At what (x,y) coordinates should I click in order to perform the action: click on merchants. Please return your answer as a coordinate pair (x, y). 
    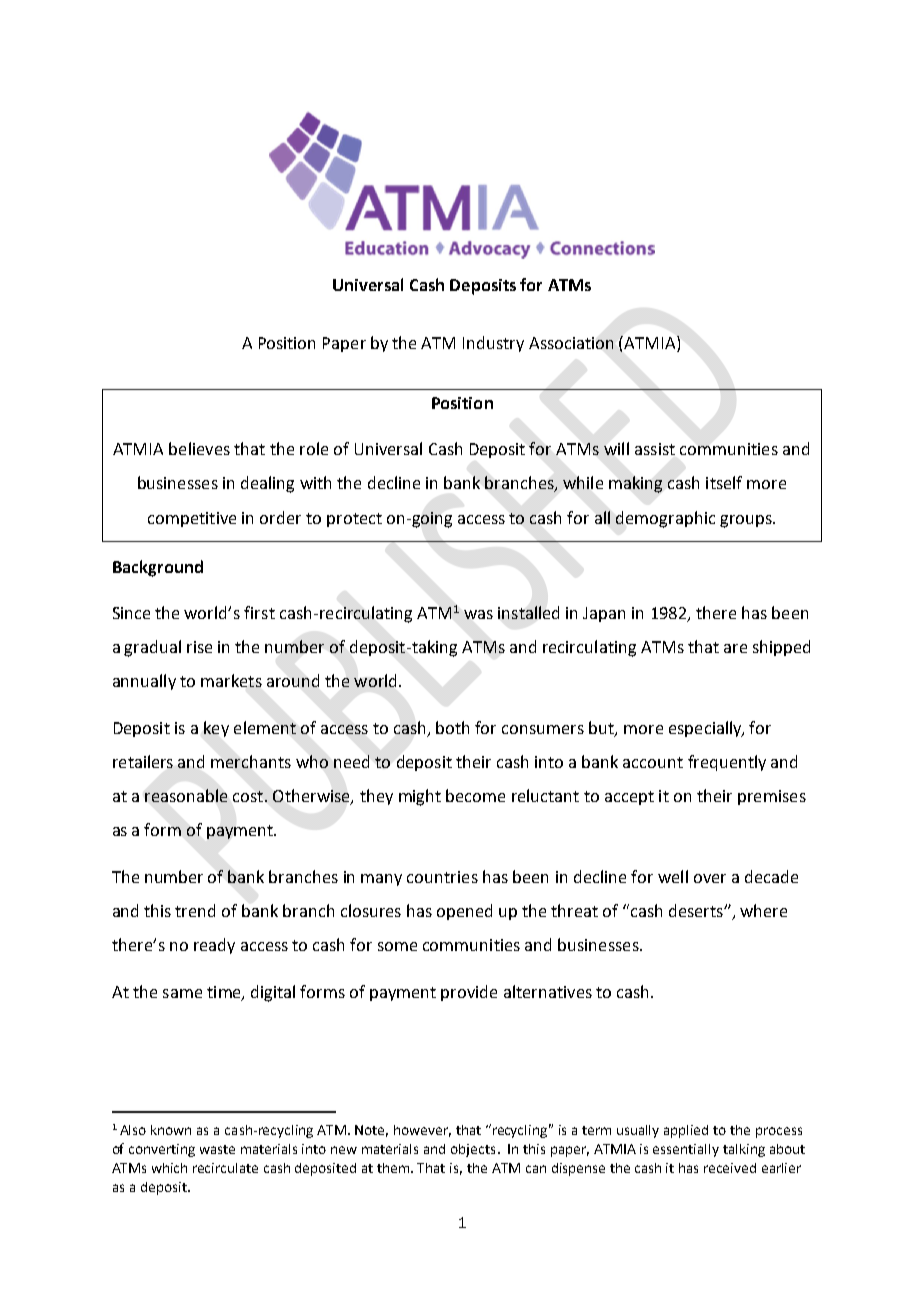
    Looking at the image, I should click on (251, 761).
